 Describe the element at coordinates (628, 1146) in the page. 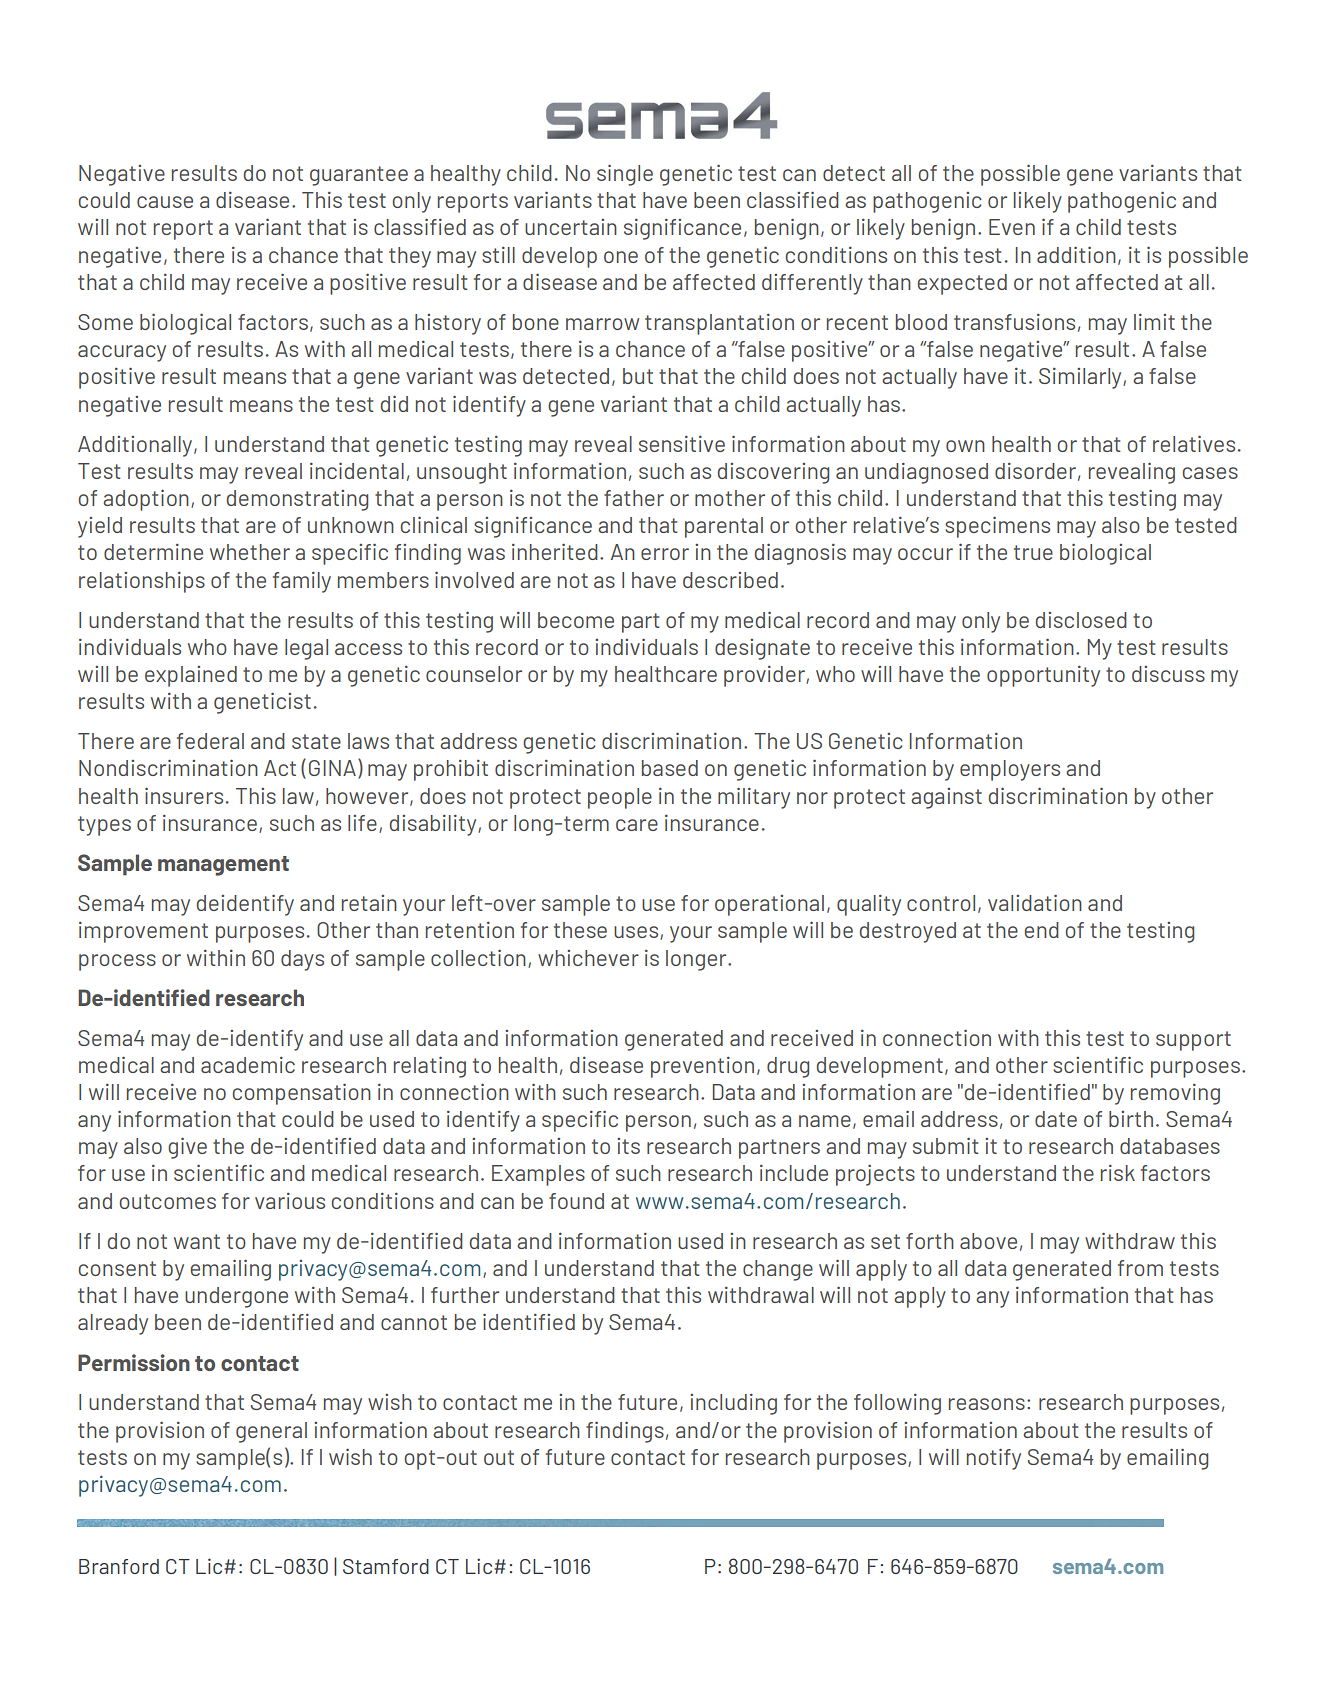

I see `its` at that location.
